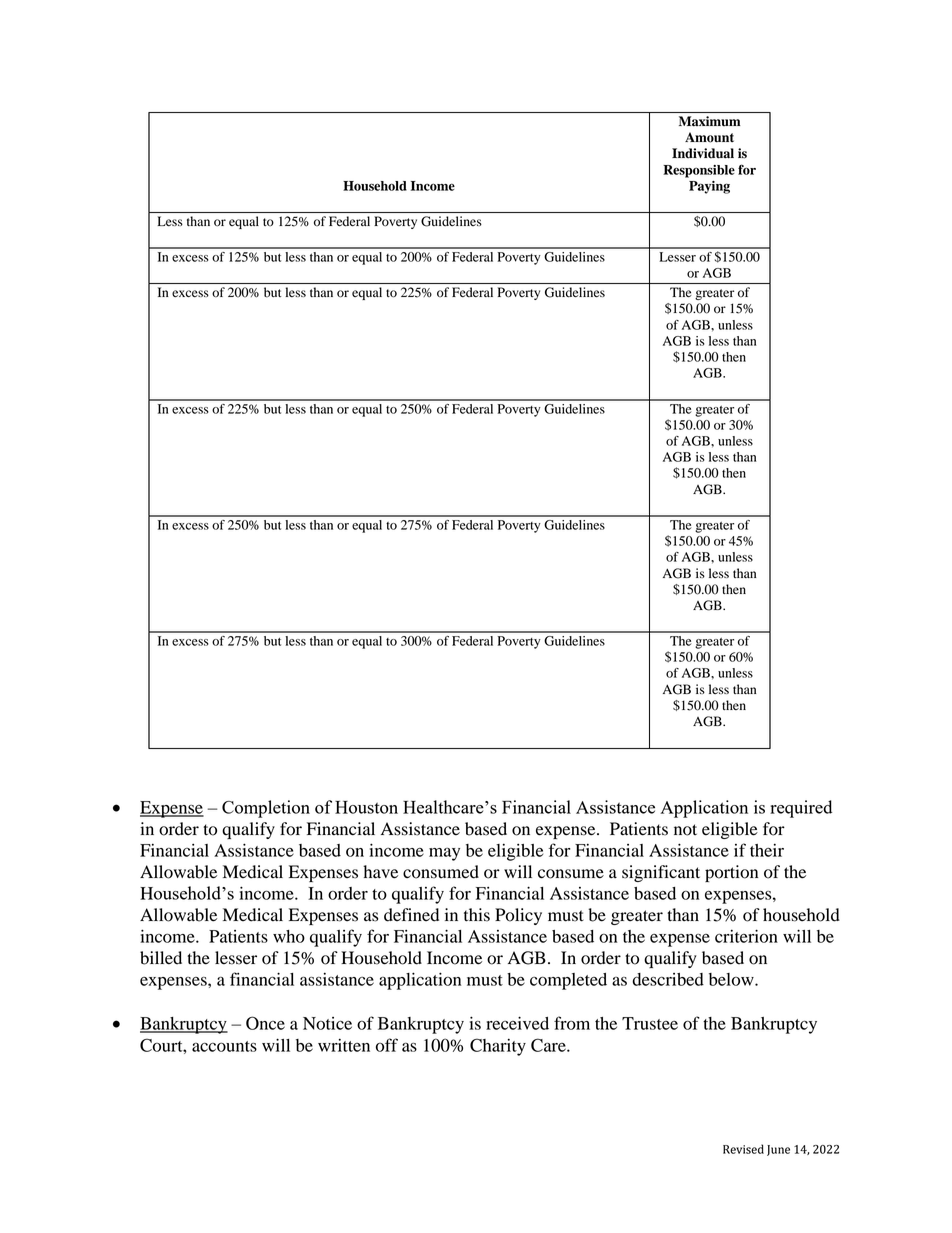 The height and width of the page is (1233, 952). I want to click on Responsible, so click(699, 171).
